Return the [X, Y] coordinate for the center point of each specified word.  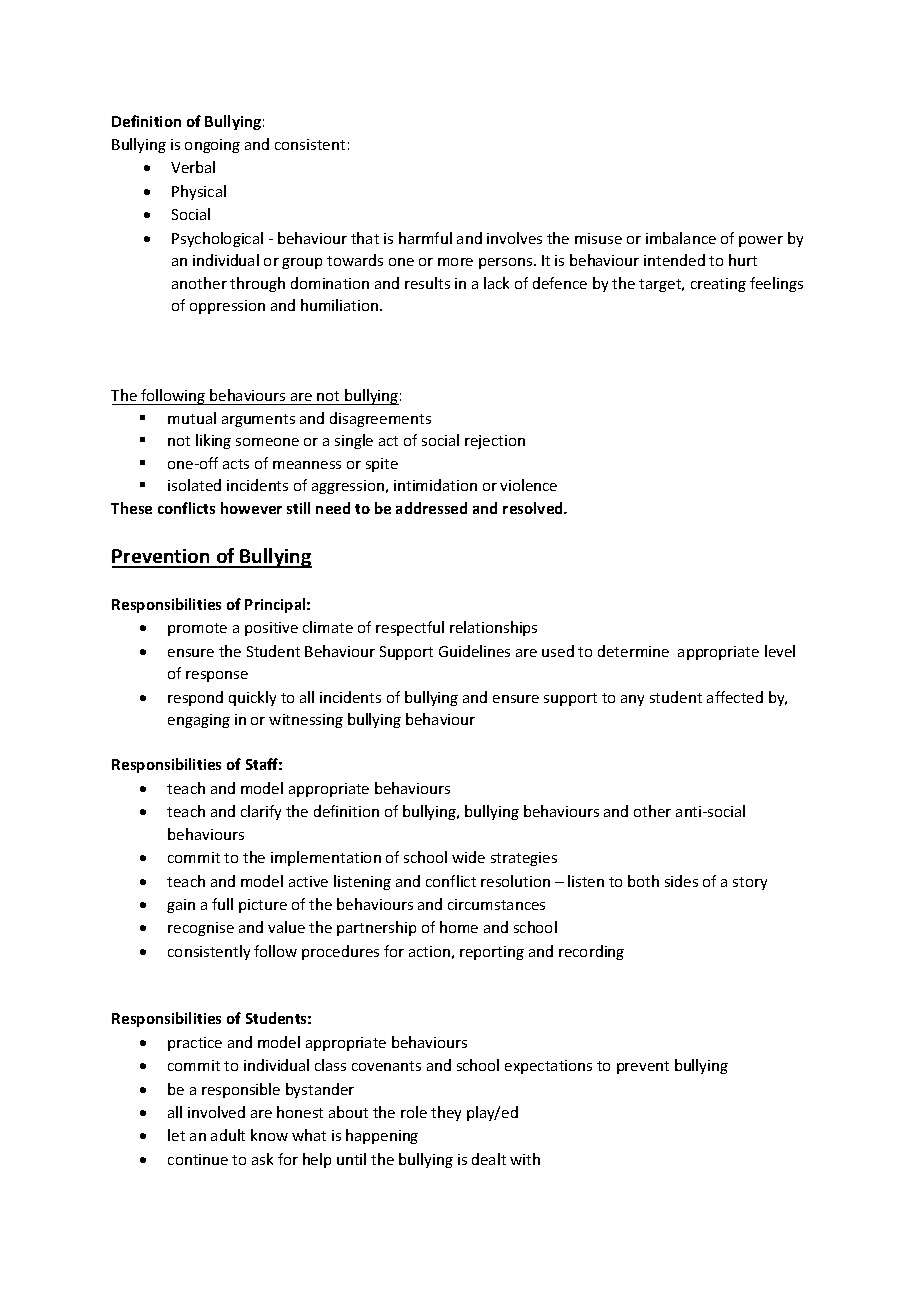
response [217, 676]
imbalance [681, 238]
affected [735, 697]
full [222, 904]
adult [228, 1135]
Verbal [193, 167]
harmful [425, 238]
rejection [495, 442]
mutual [192, 418]
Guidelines [474, 651]
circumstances [496, 904]
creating [718, 285]
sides [681, 881]
